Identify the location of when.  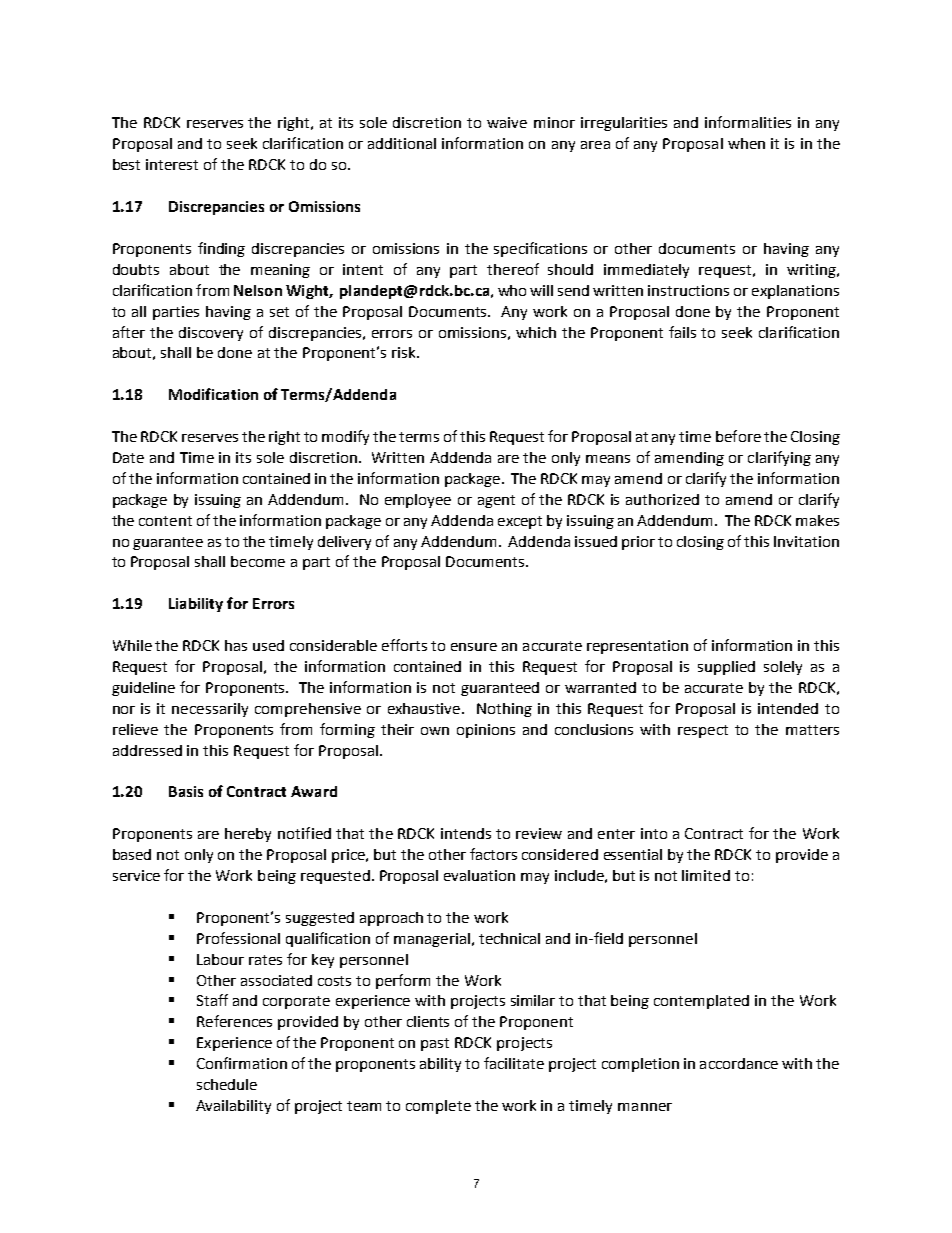
(746, 143).
